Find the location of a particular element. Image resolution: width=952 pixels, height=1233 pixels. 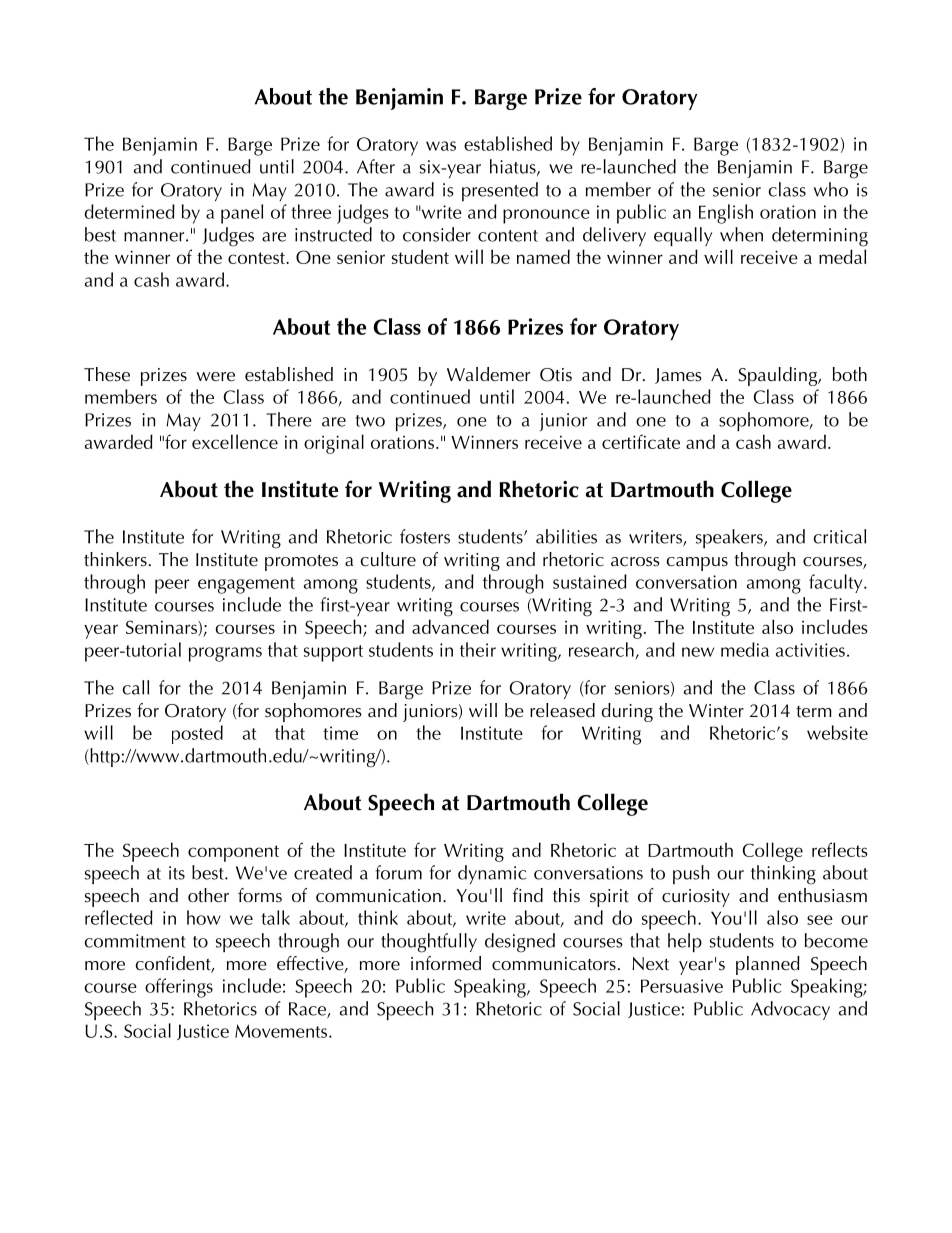

fosters is located at coordinates (425, 536).
